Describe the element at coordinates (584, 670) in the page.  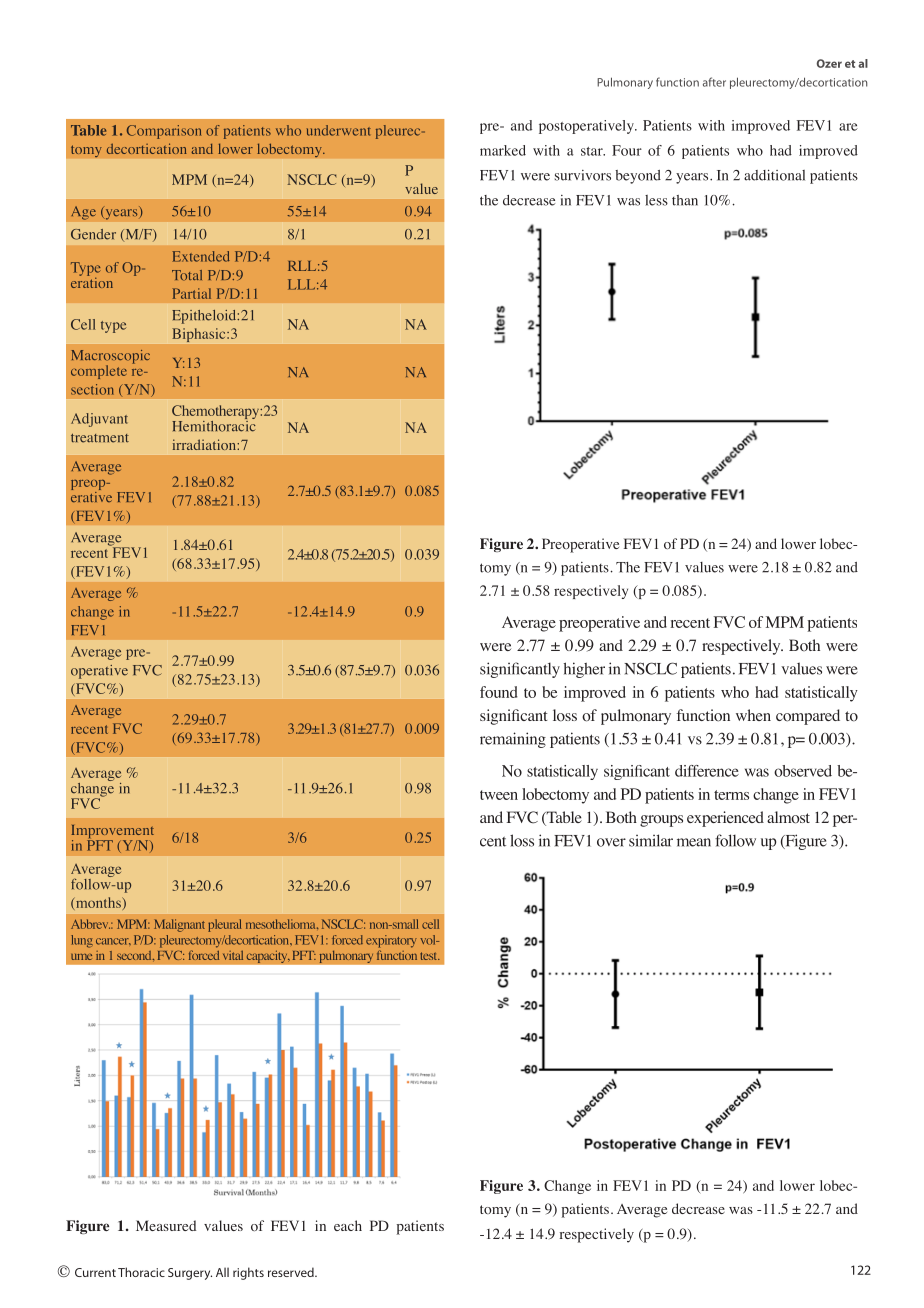
I see `higher` at that location.
